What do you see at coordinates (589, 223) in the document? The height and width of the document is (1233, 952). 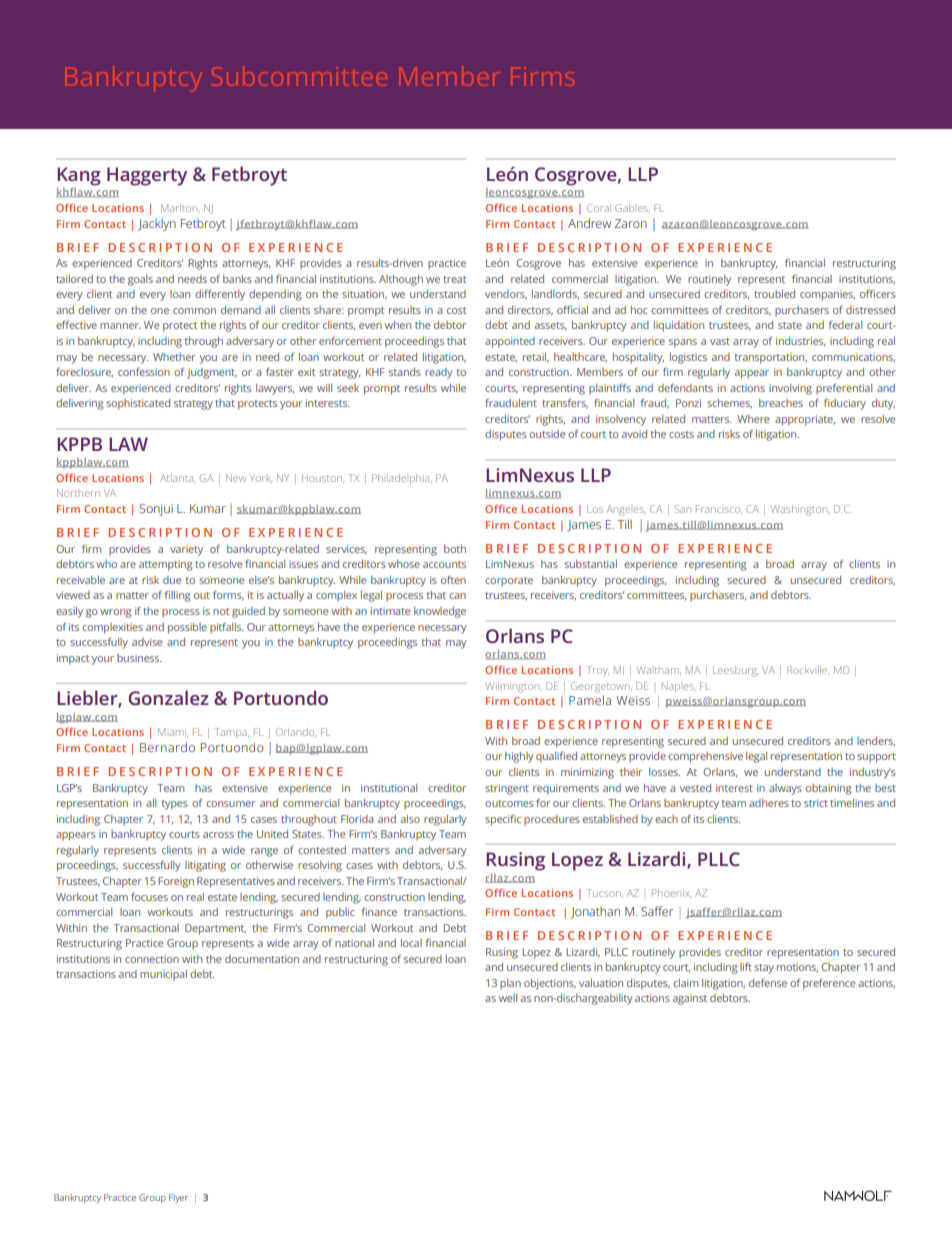 I see `Andrew` at bounding box center [589, 223].
